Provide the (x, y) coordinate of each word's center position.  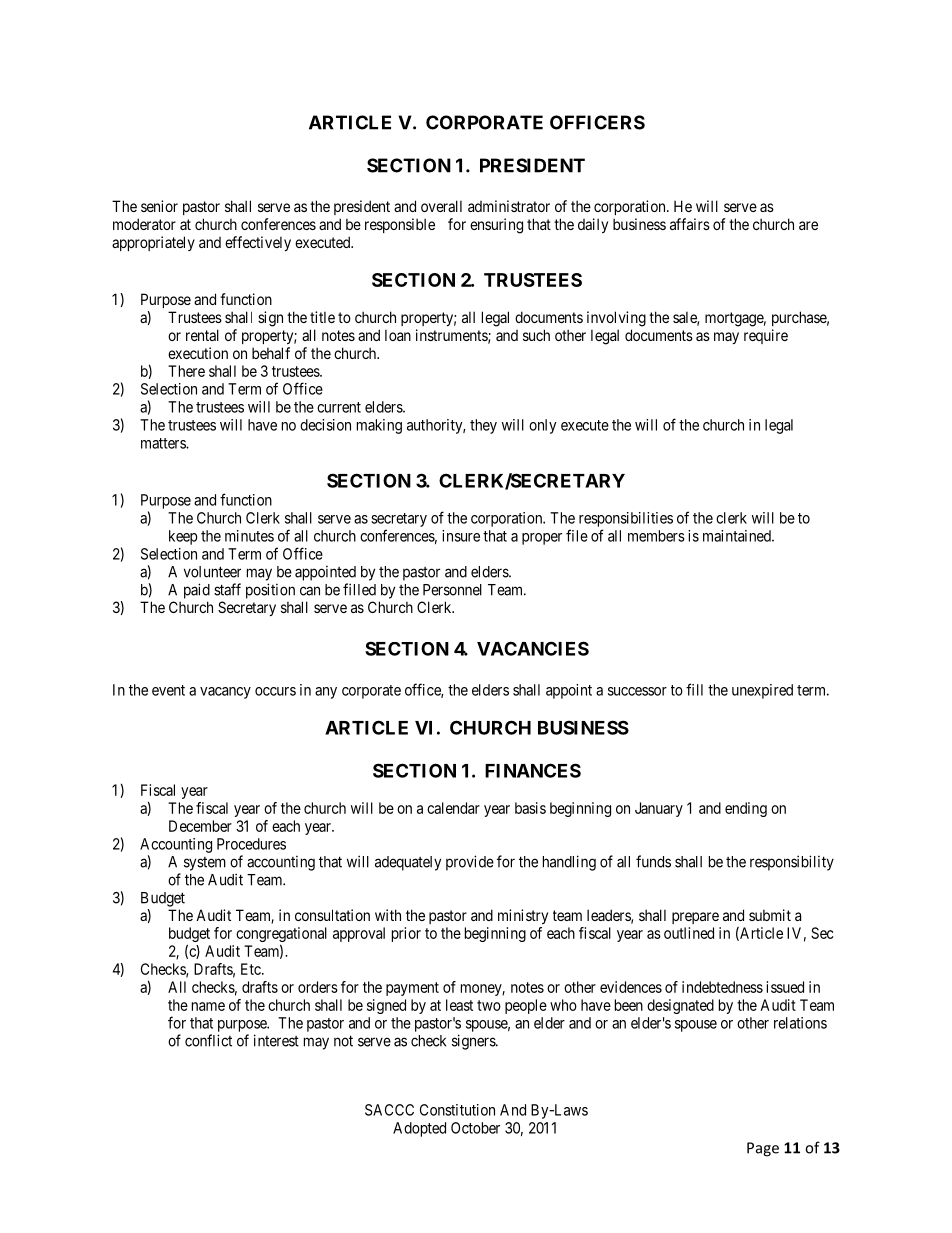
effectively (258, 243)
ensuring (496, 226)
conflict (208, 1040)
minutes (249, 536)
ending (746, 809)
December (200, 826)
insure (461, 536)
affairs (690, 224)
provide (470, 863)
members (656, 536)
